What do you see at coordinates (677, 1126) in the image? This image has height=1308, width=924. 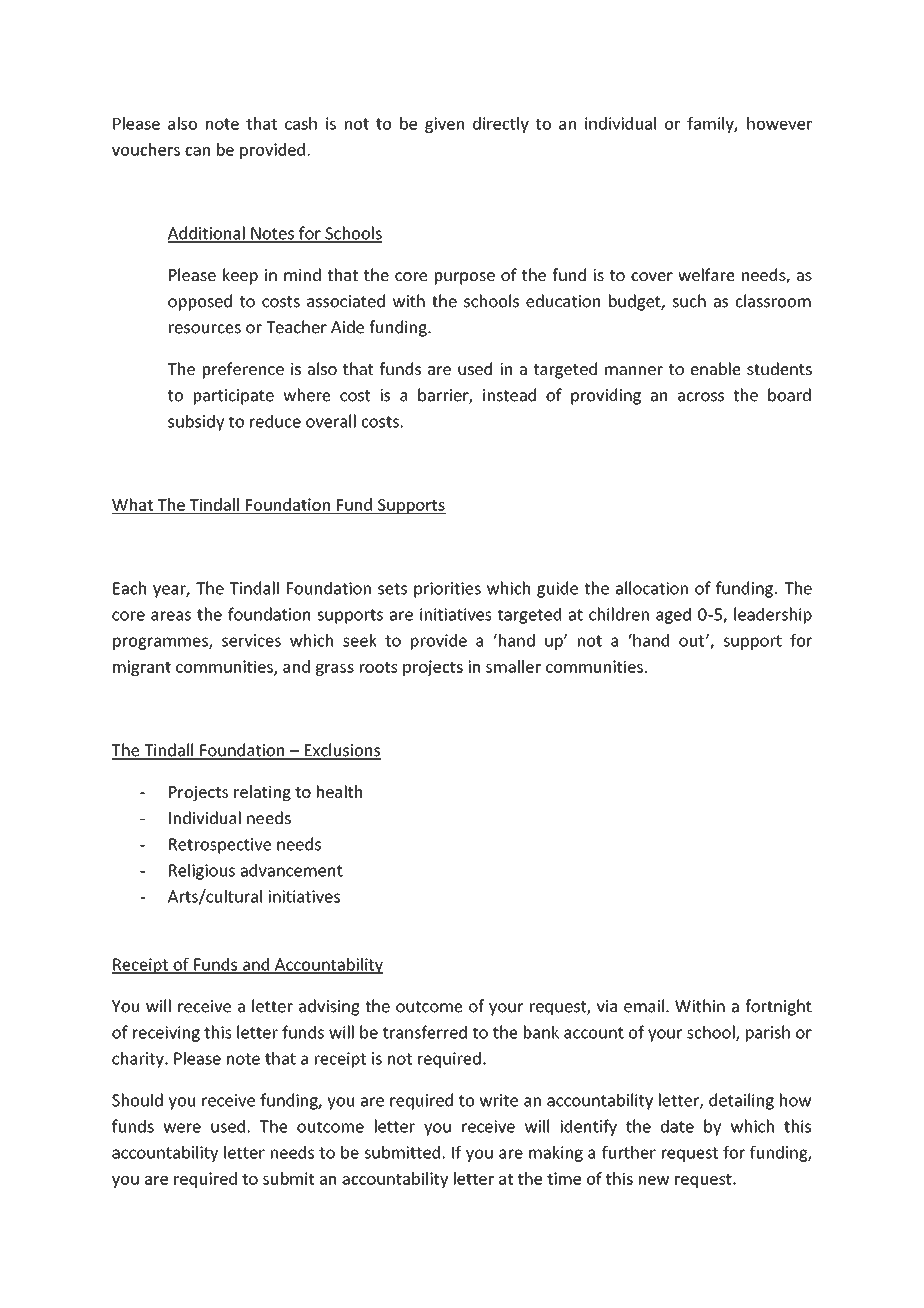 I see `date` at bounding box center [677, 1126].
